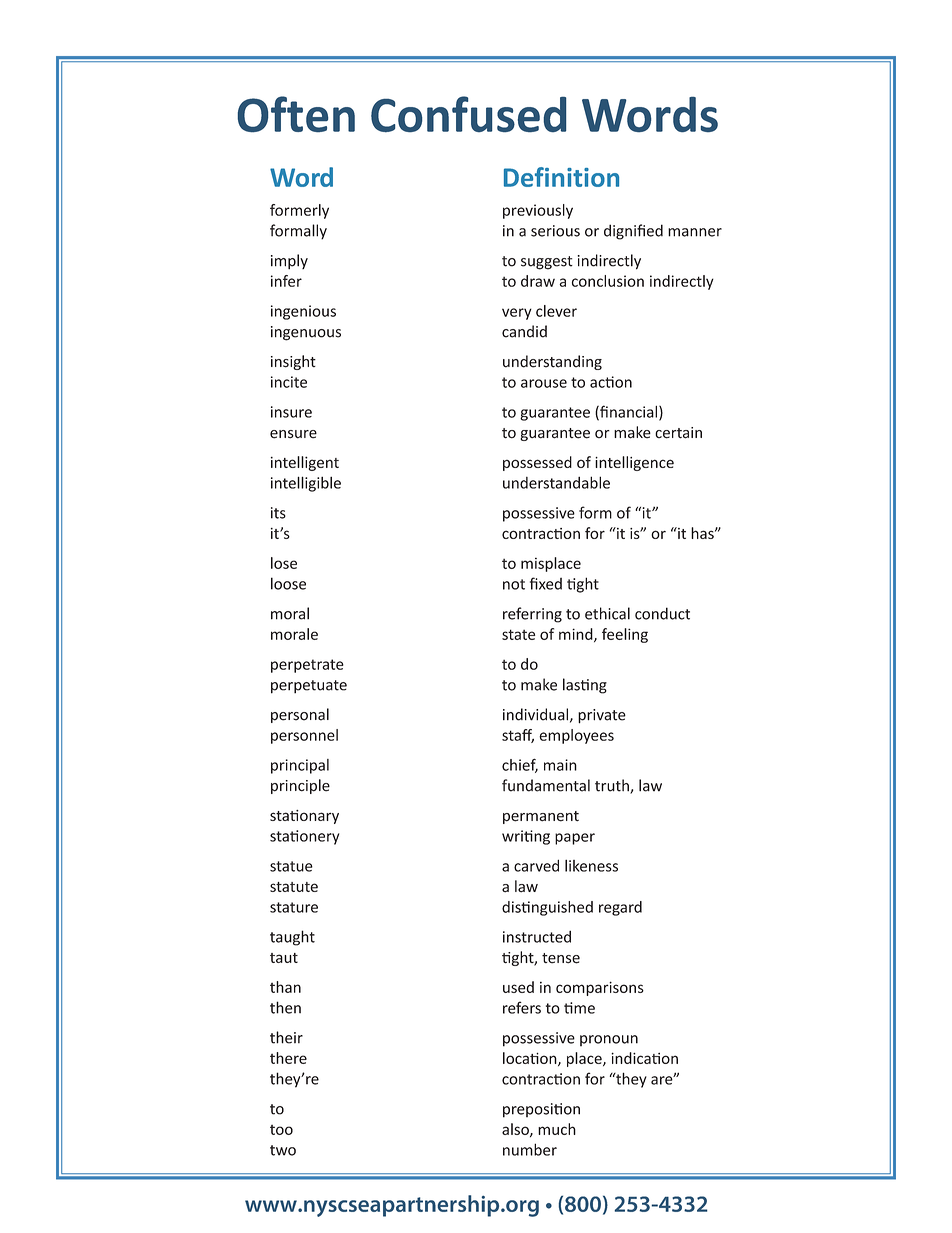  Describe the element at coordinates (289, 382) in the screenshot. I see `incite` at that location.
